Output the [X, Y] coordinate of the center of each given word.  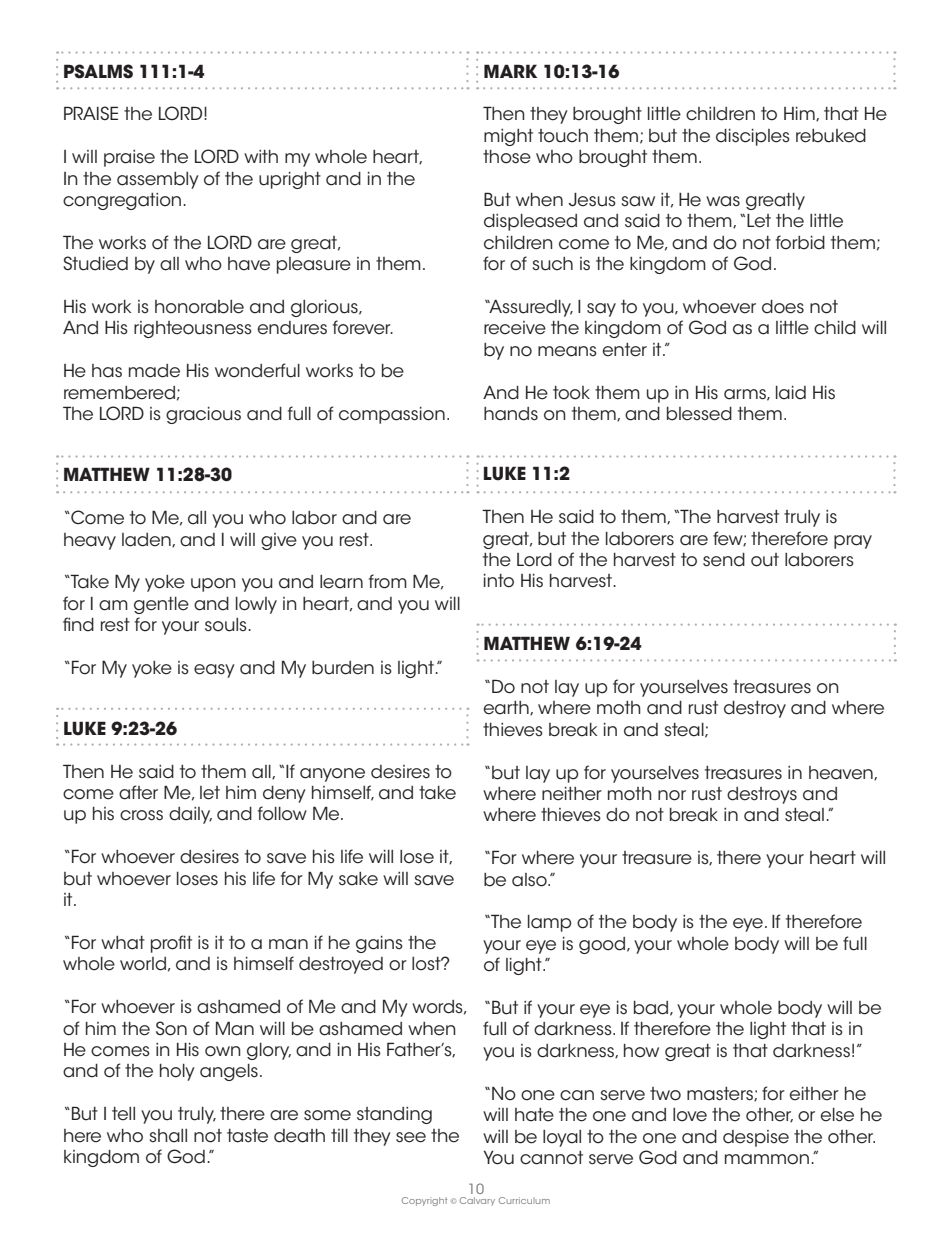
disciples [753, 137]
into [499, 581]
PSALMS [98, 71]
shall [168, 1136]
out [765, 560]
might [508, 137]
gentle [161, 605]
